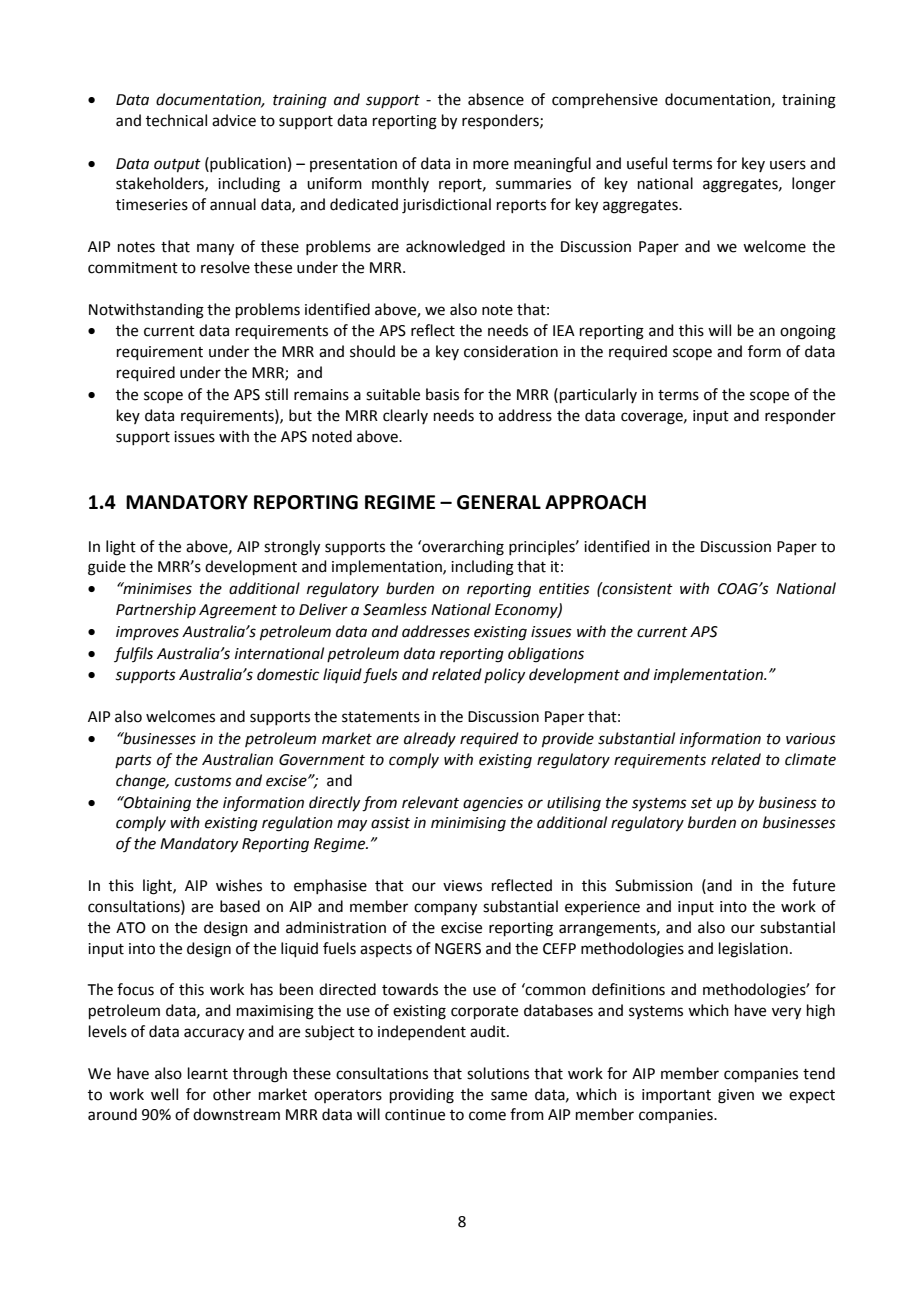 Image resolution: width=924 pixels, height=1308 pixels. What do you see at coordinates (442, 394) in the screenshot?
I see `basis` at bounding box center [442, 394].
